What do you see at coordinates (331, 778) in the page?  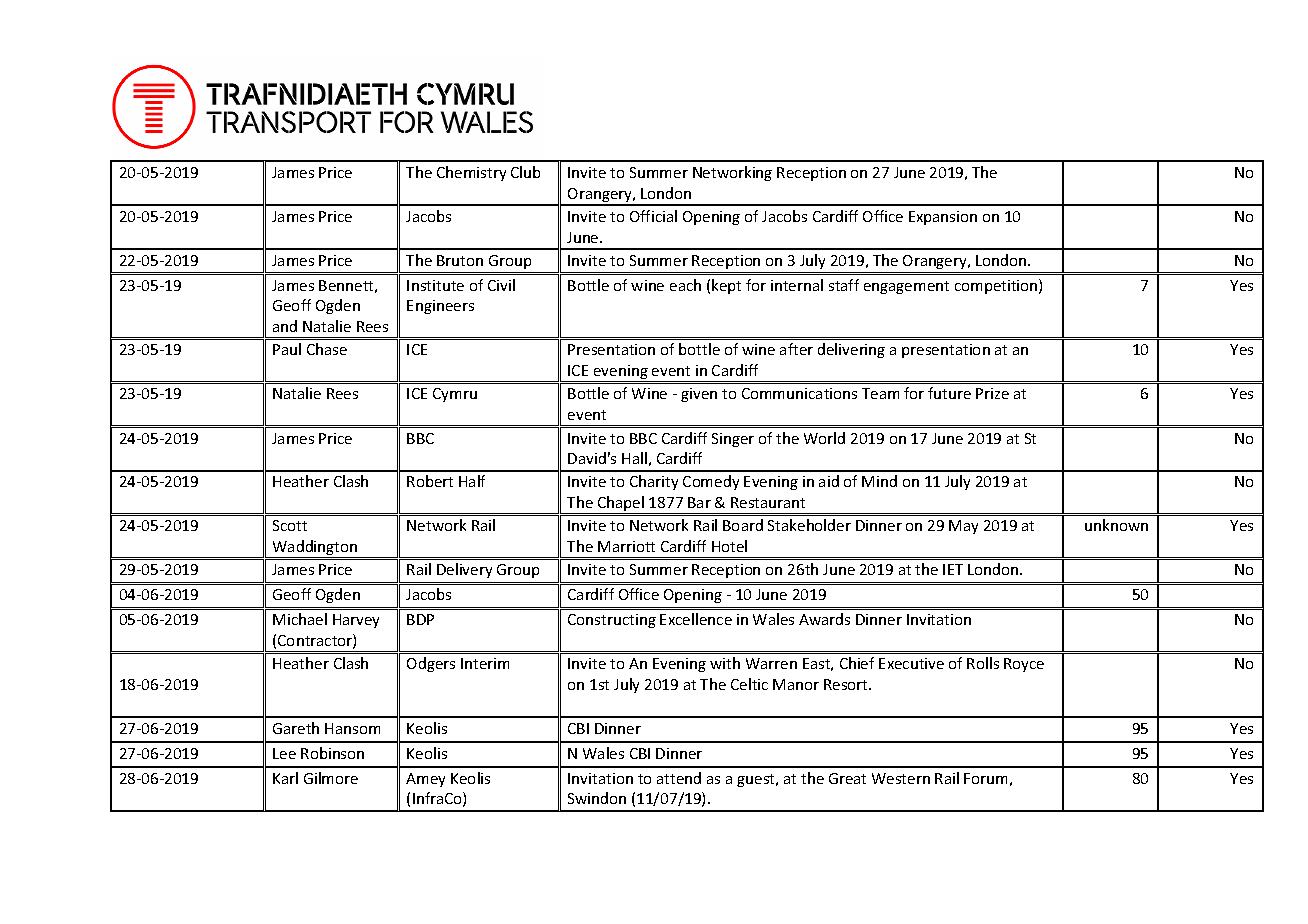 I see `Gilmore` at bounding box center [331, 778].
